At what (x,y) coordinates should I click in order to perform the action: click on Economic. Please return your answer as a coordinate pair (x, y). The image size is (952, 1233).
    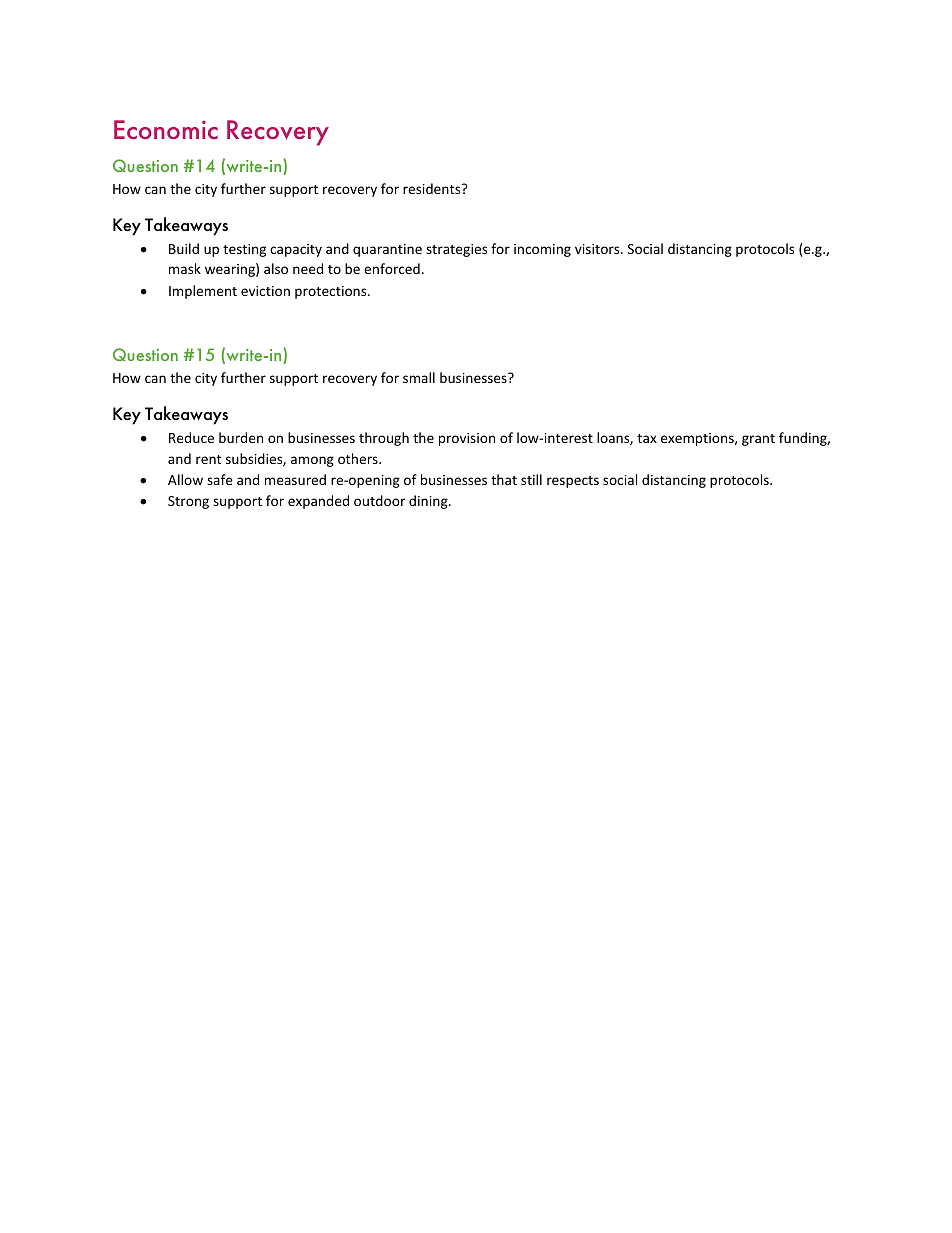
    Looking at the image, I should click on (166, 130).
